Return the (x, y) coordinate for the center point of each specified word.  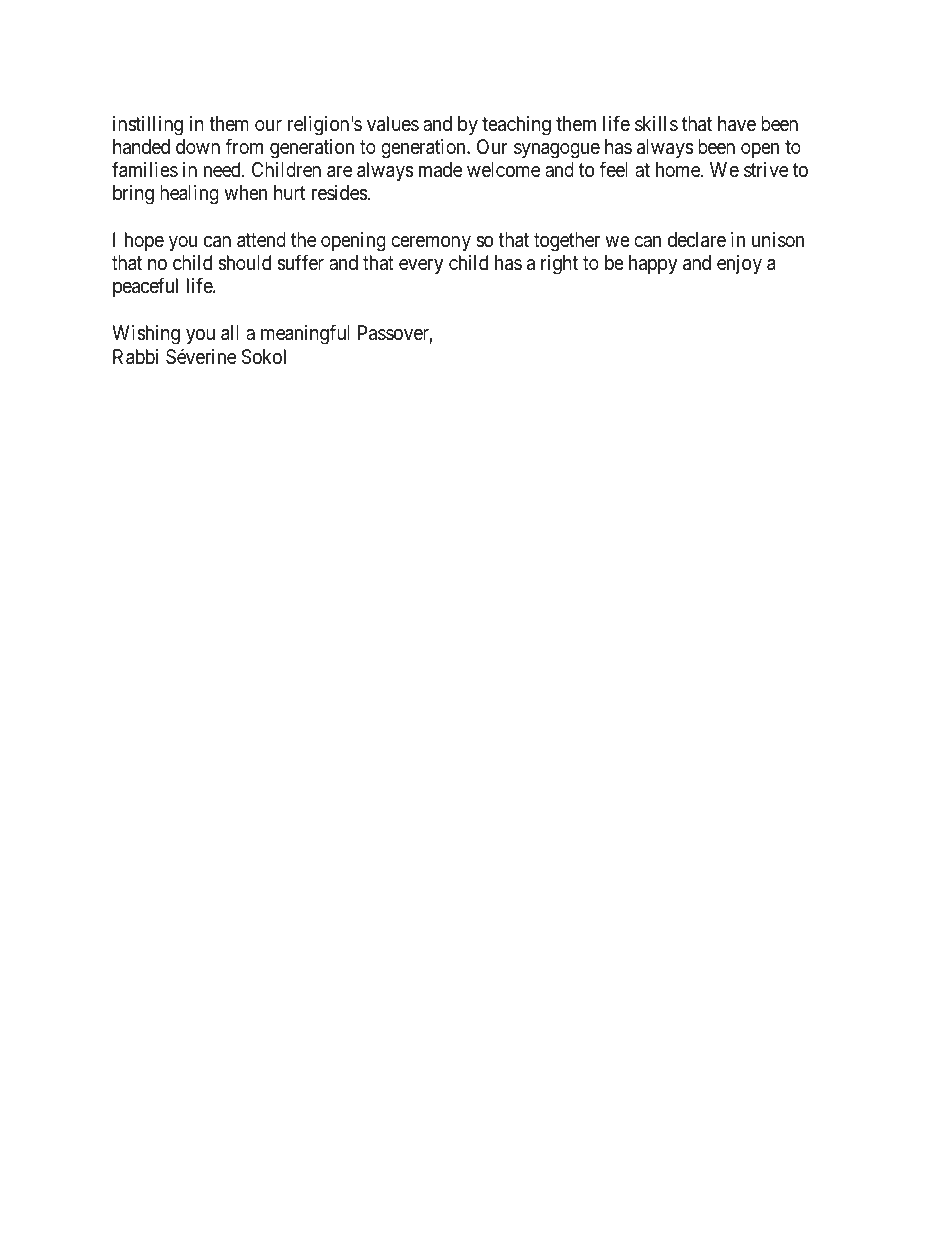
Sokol (264, 357)
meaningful (305, 334)
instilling (148, 126)
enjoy (739, 264)
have (737, 124)
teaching (516, 126)
